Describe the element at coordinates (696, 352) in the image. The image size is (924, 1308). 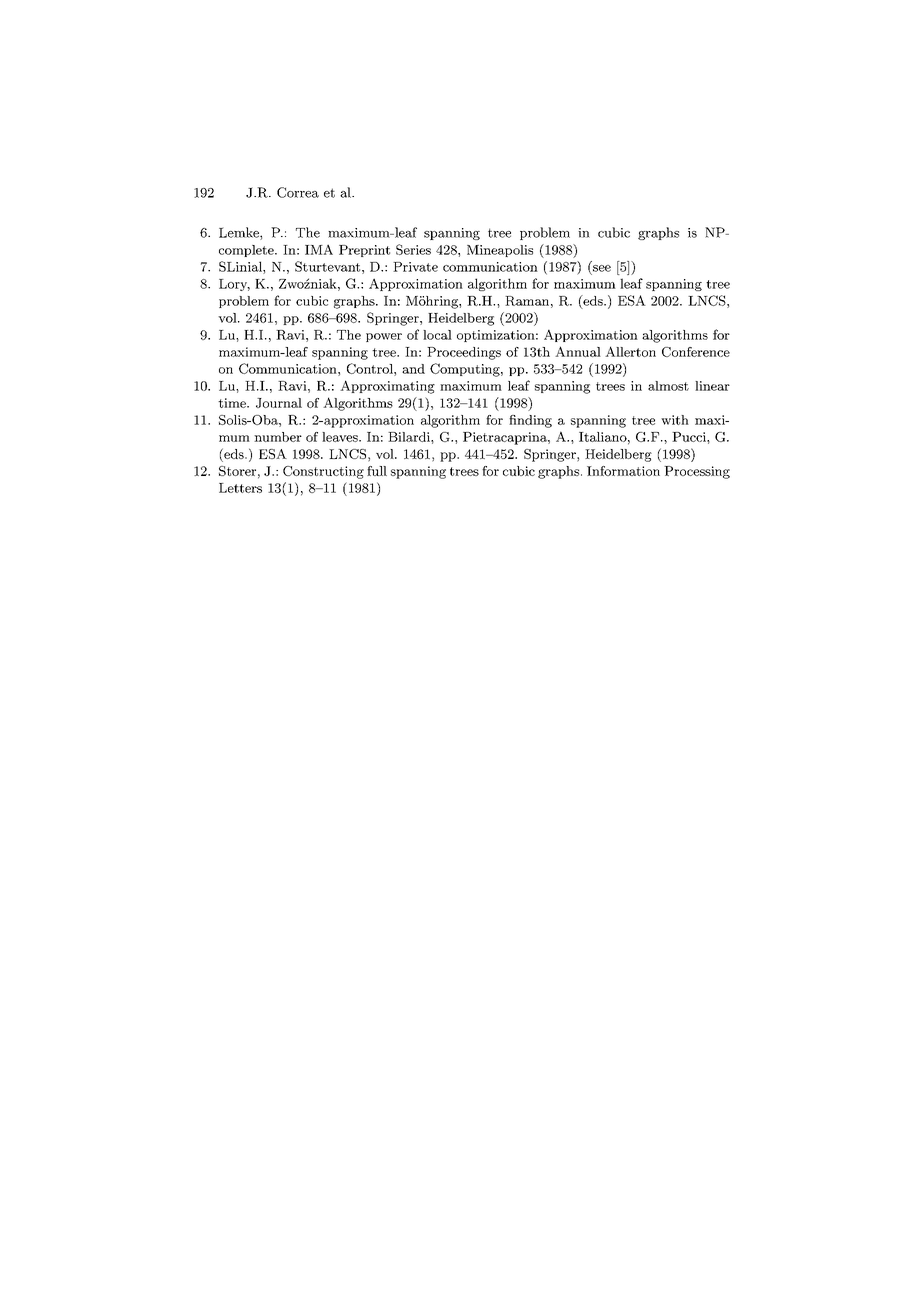
I see `Conference` at that location.
